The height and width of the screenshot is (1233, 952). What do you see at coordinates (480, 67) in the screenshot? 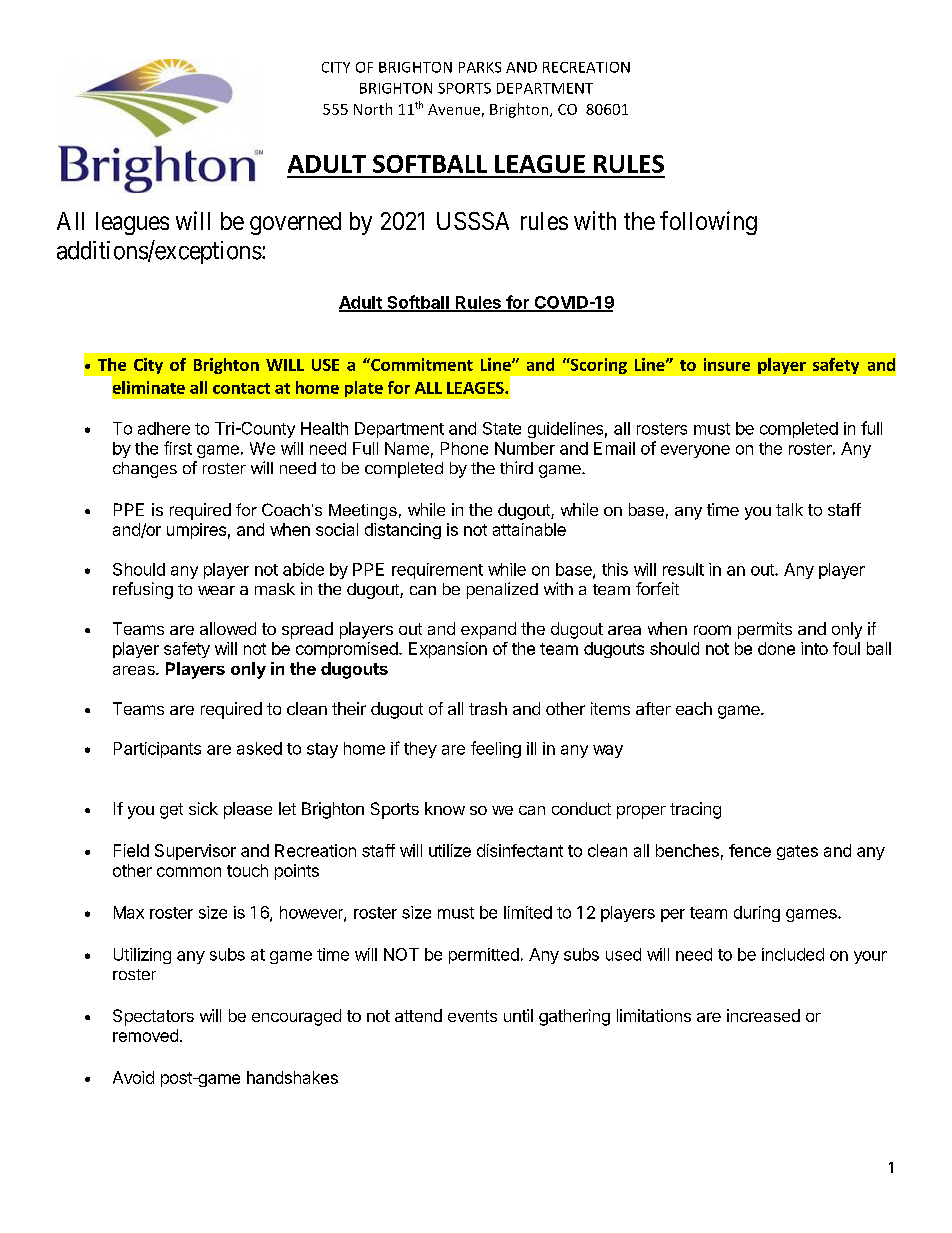
I see `PARKS` at bounding box center [480, 67].
